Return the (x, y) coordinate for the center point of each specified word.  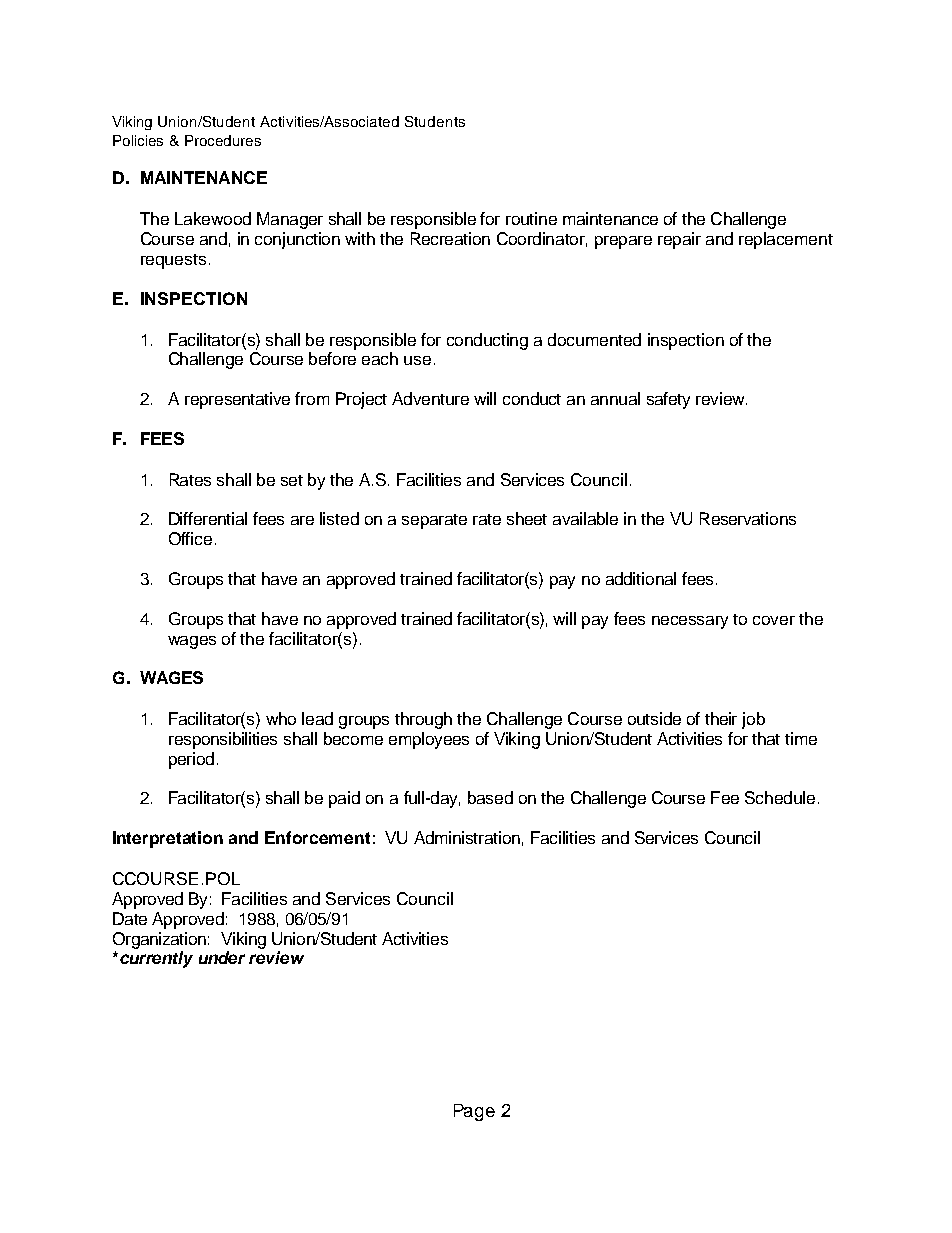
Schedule (780, 797)
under (222, 957)
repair (679, 240)
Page (474, 1112)
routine (531, 218)
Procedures (223, 140)
